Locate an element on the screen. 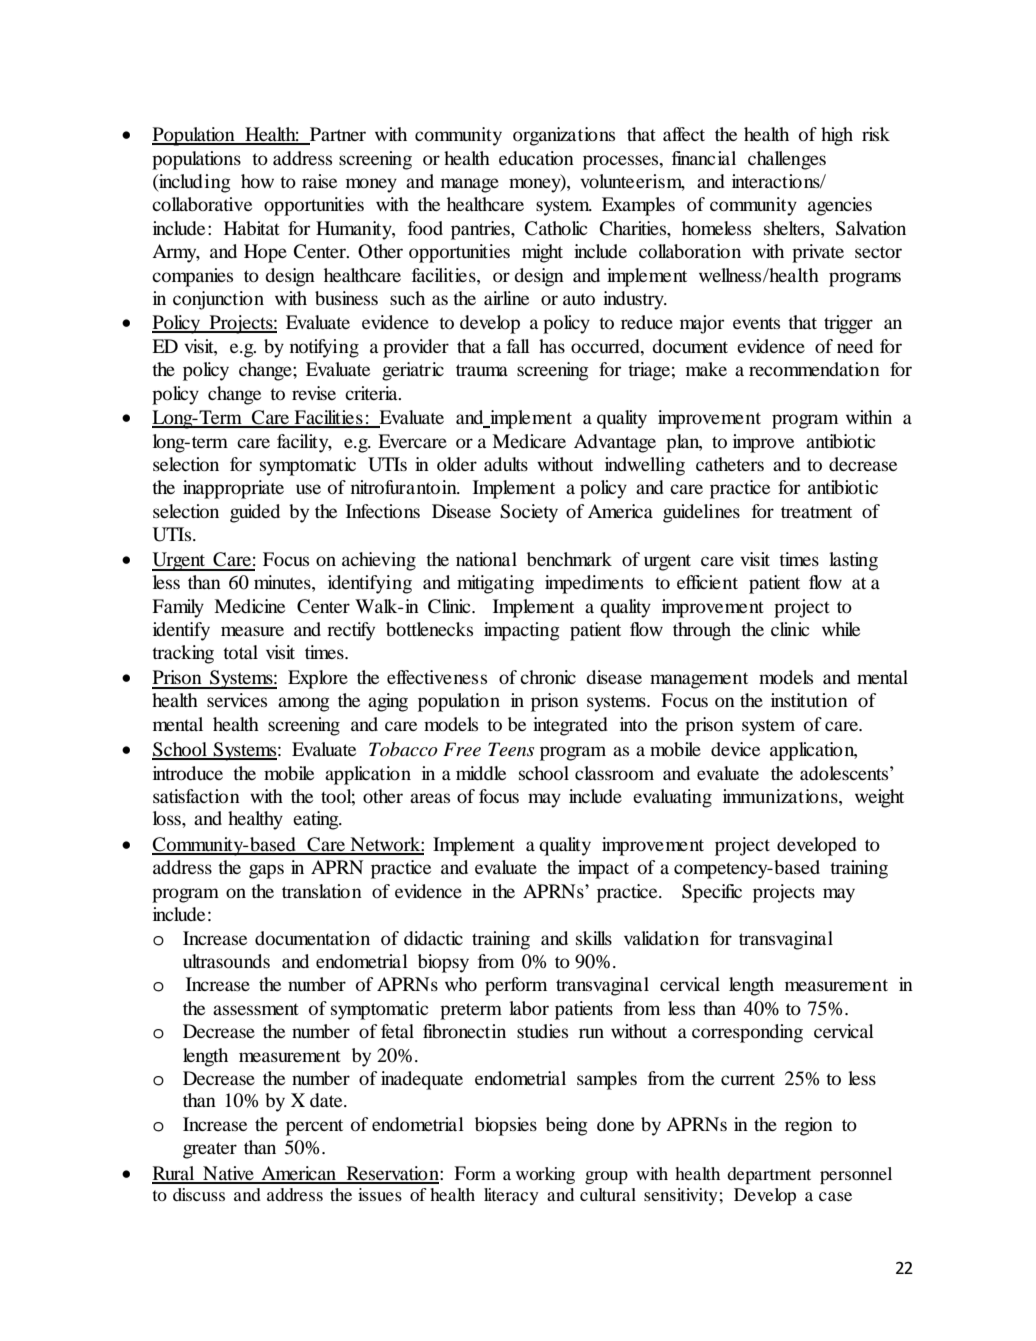  department is located at coordinates (769, 1175).
